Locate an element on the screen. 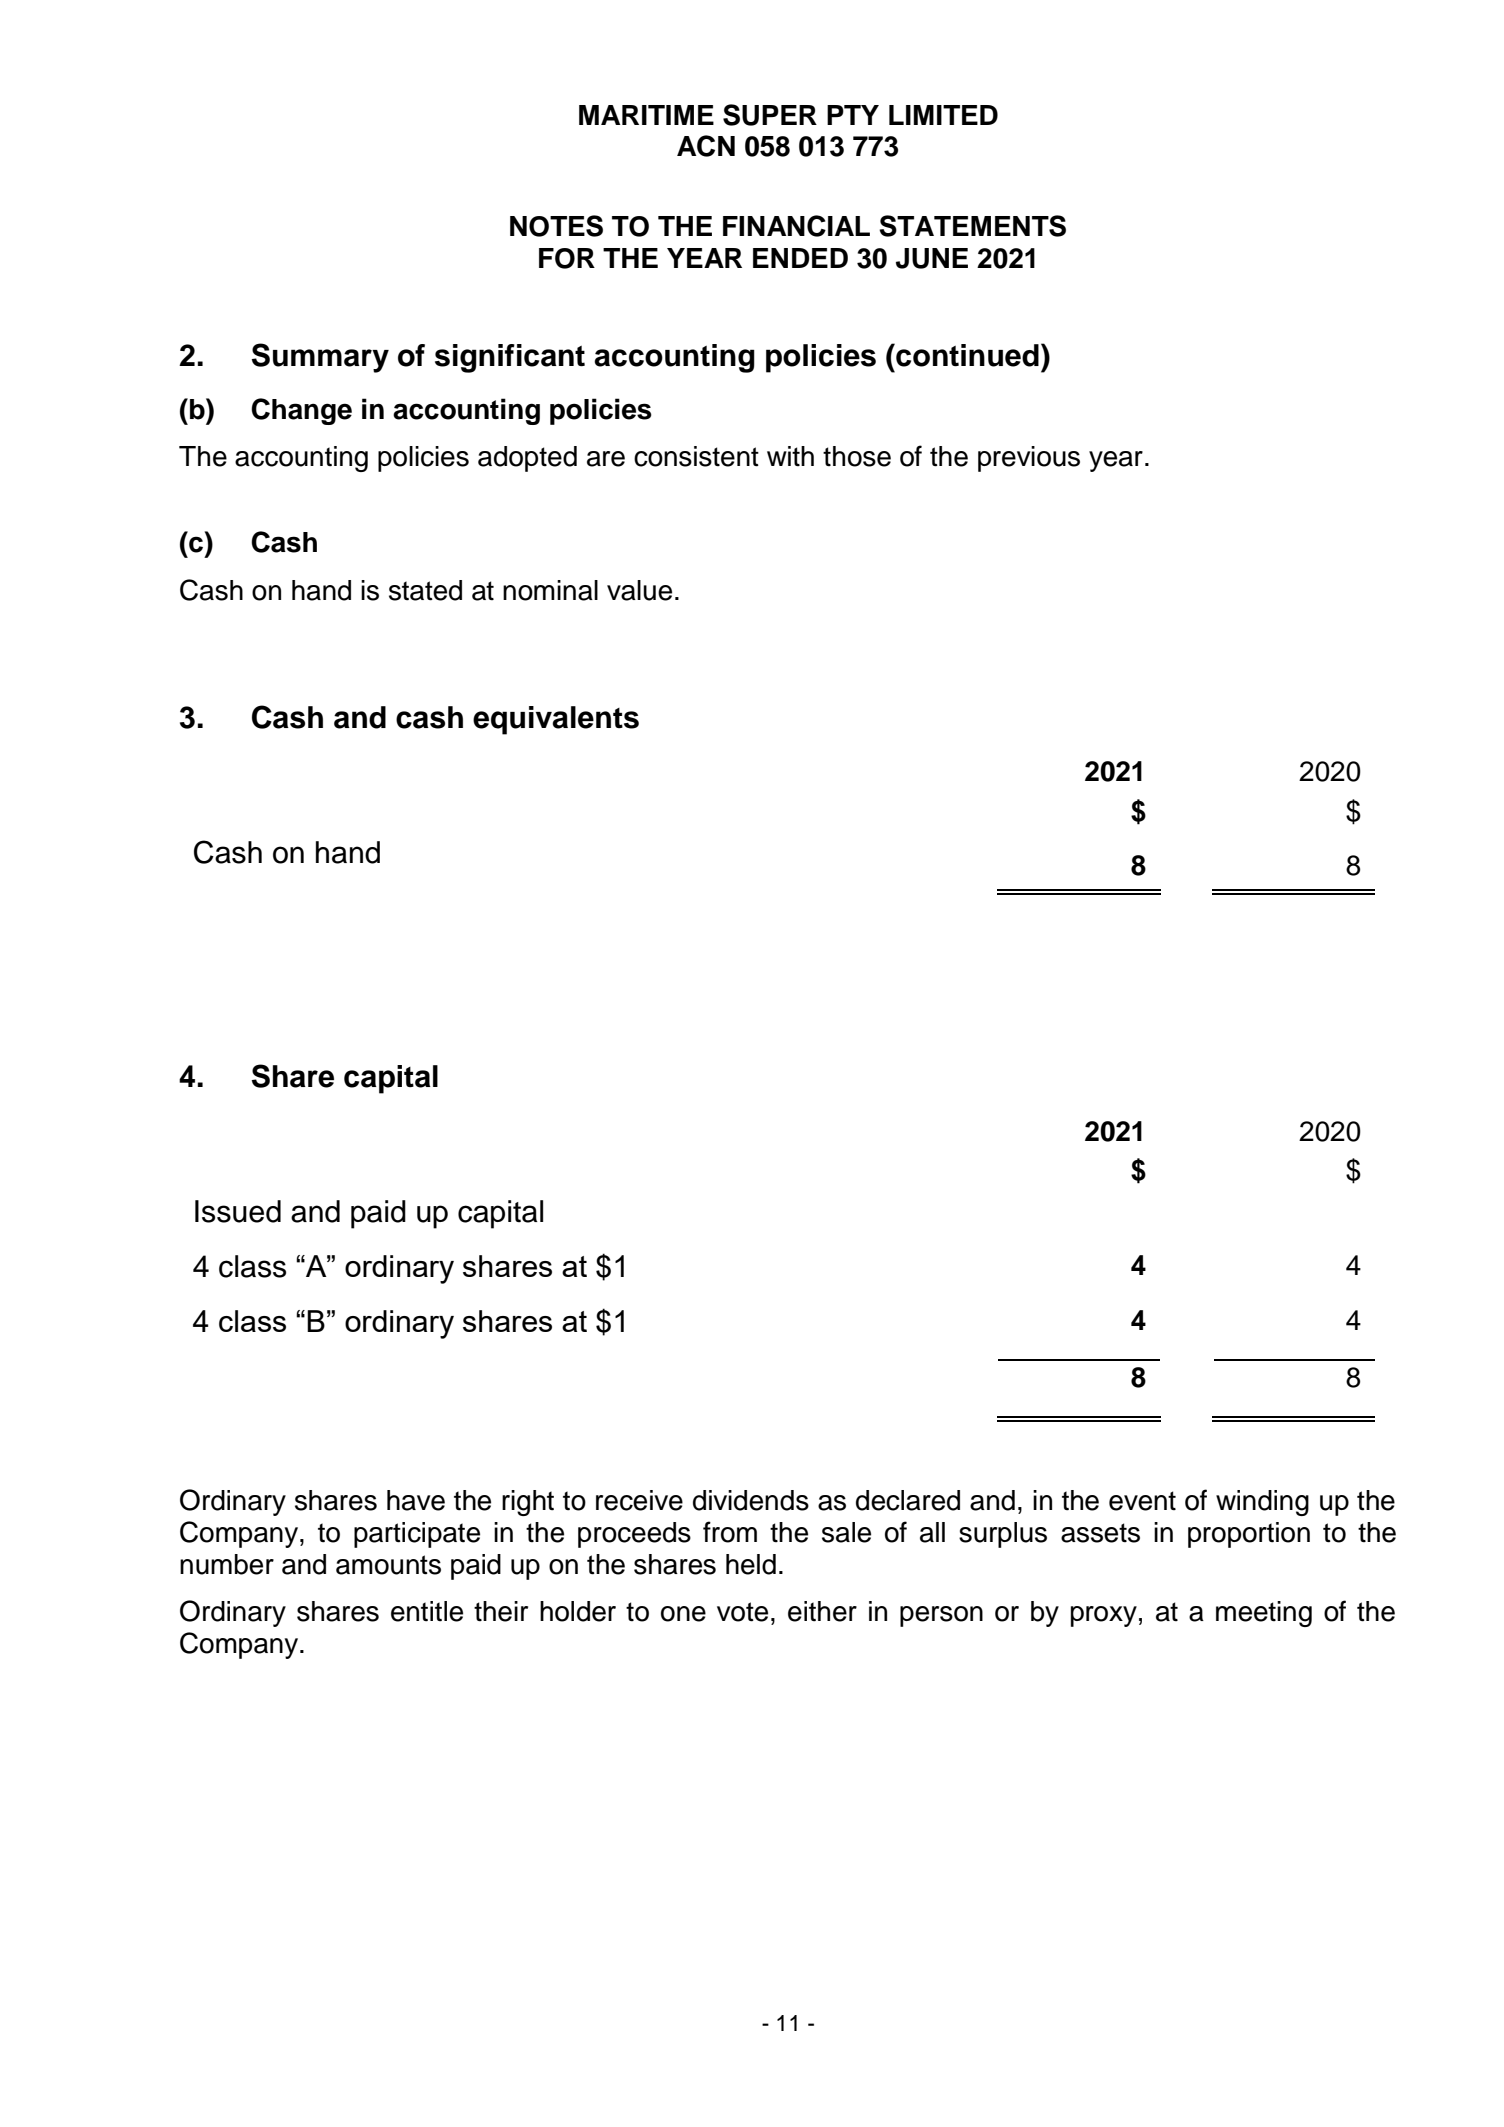  assets is located at coordinates (1100, 1533).
